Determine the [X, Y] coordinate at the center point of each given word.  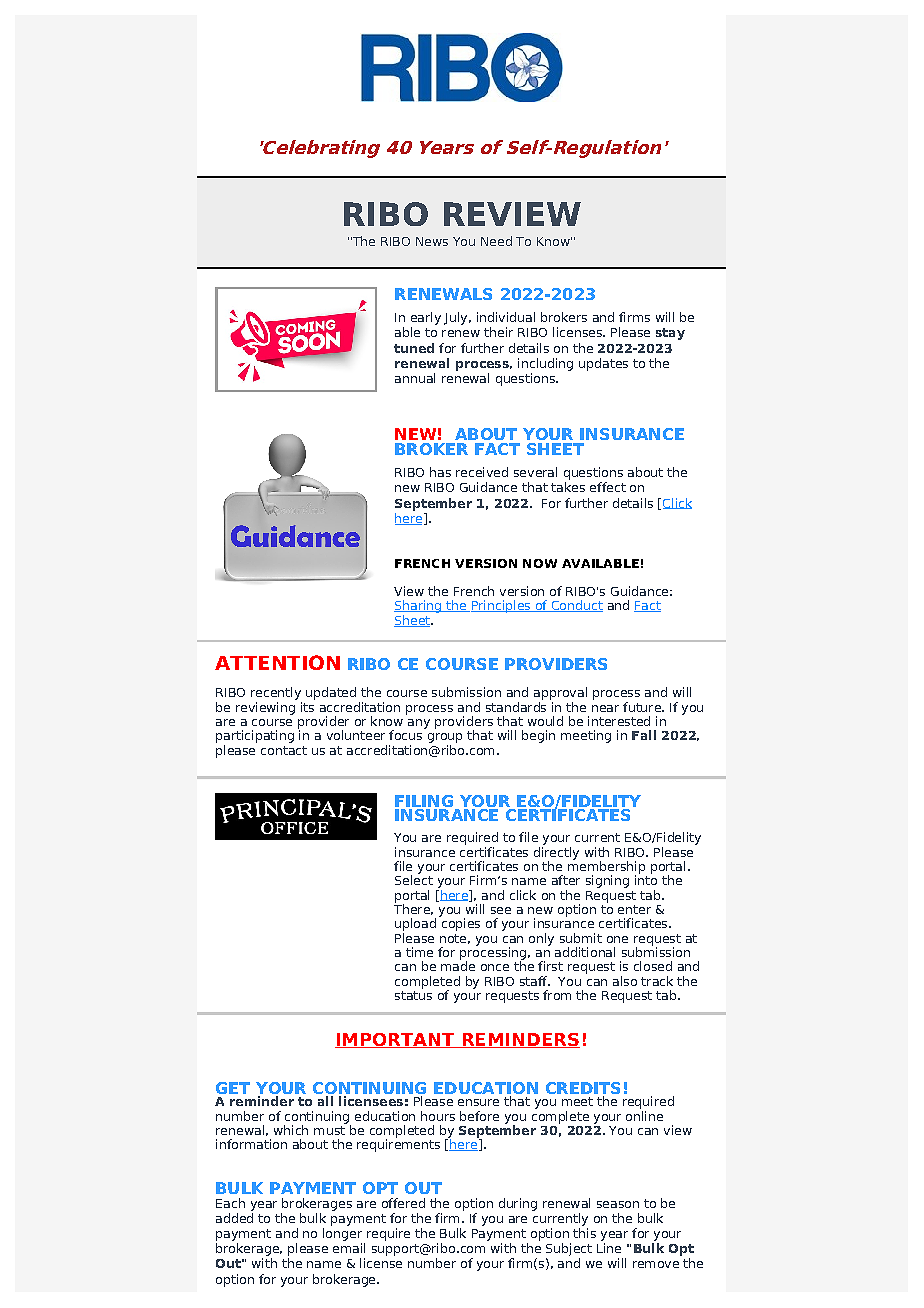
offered [403, 1203]
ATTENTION [277, 662]
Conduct [576, 606]
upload [415, 924]
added [234, 1218]
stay [670, 334]
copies [459, 923]
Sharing [419, 608]
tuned [414, 348]
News [432, 241]
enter [634, 909]
